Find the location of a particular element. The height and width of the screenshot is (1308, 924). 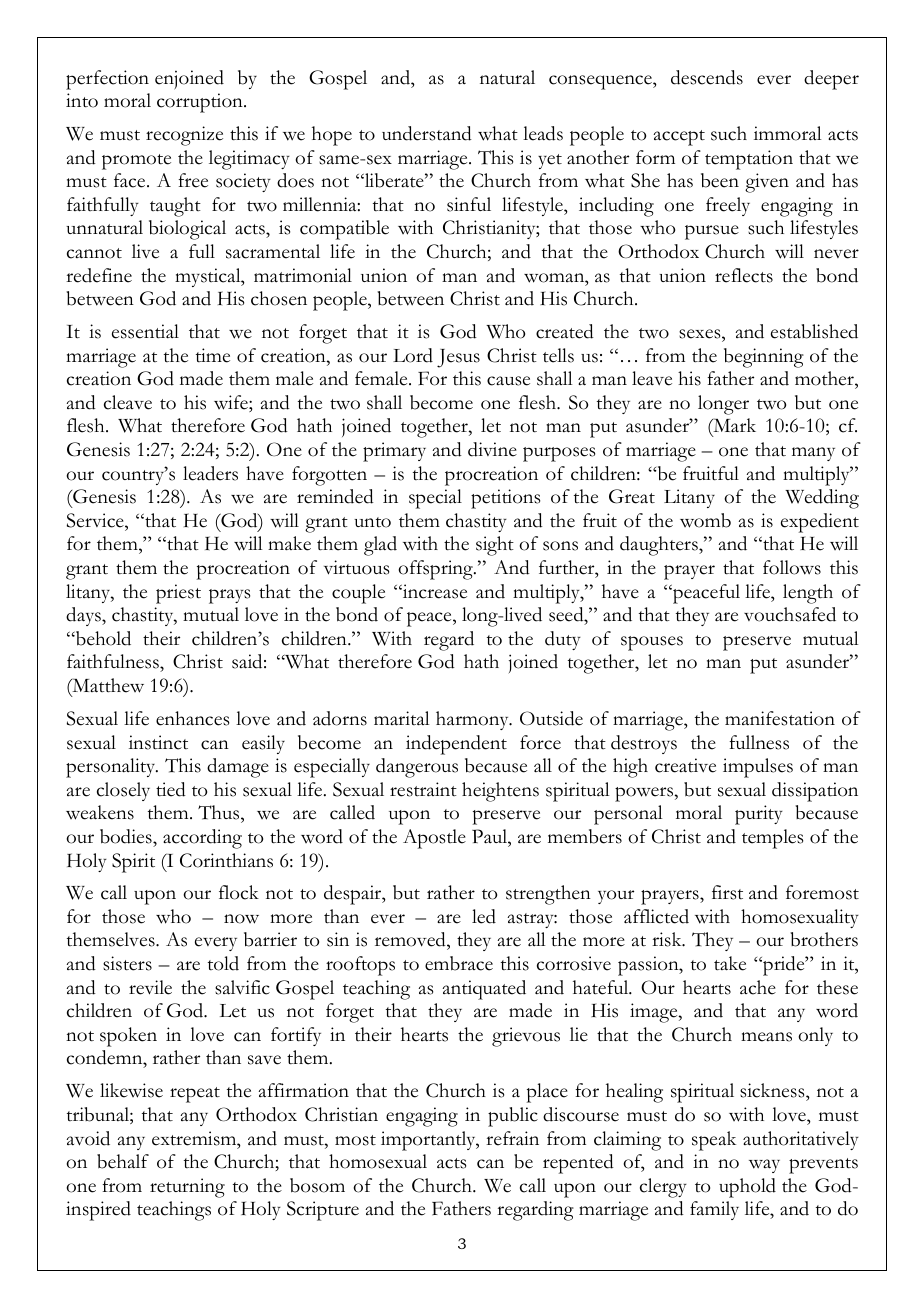

understand is located at coordinates (427, 133).
